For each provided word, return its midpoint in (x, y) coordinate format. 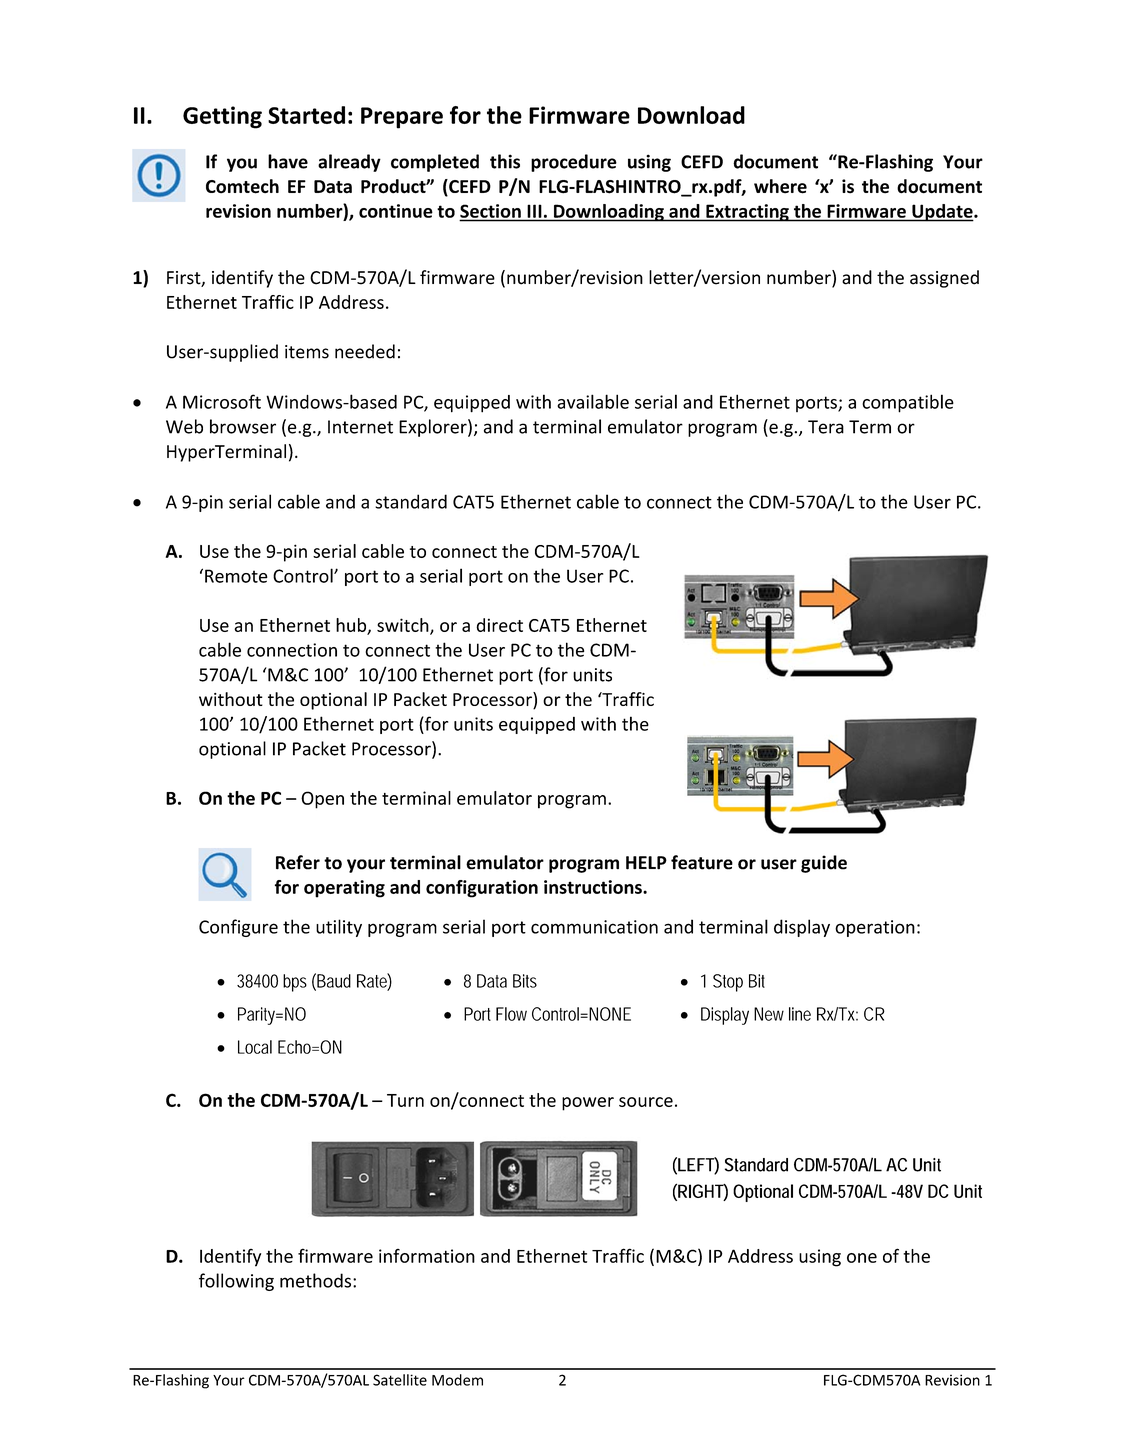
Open (322, 800)
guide (824, 864)
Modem (457, 1380)
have (288, 161)
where (780, 186)
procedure (574, 163)
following (236, 1282)
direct (499, 625)
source (646, 1102)
